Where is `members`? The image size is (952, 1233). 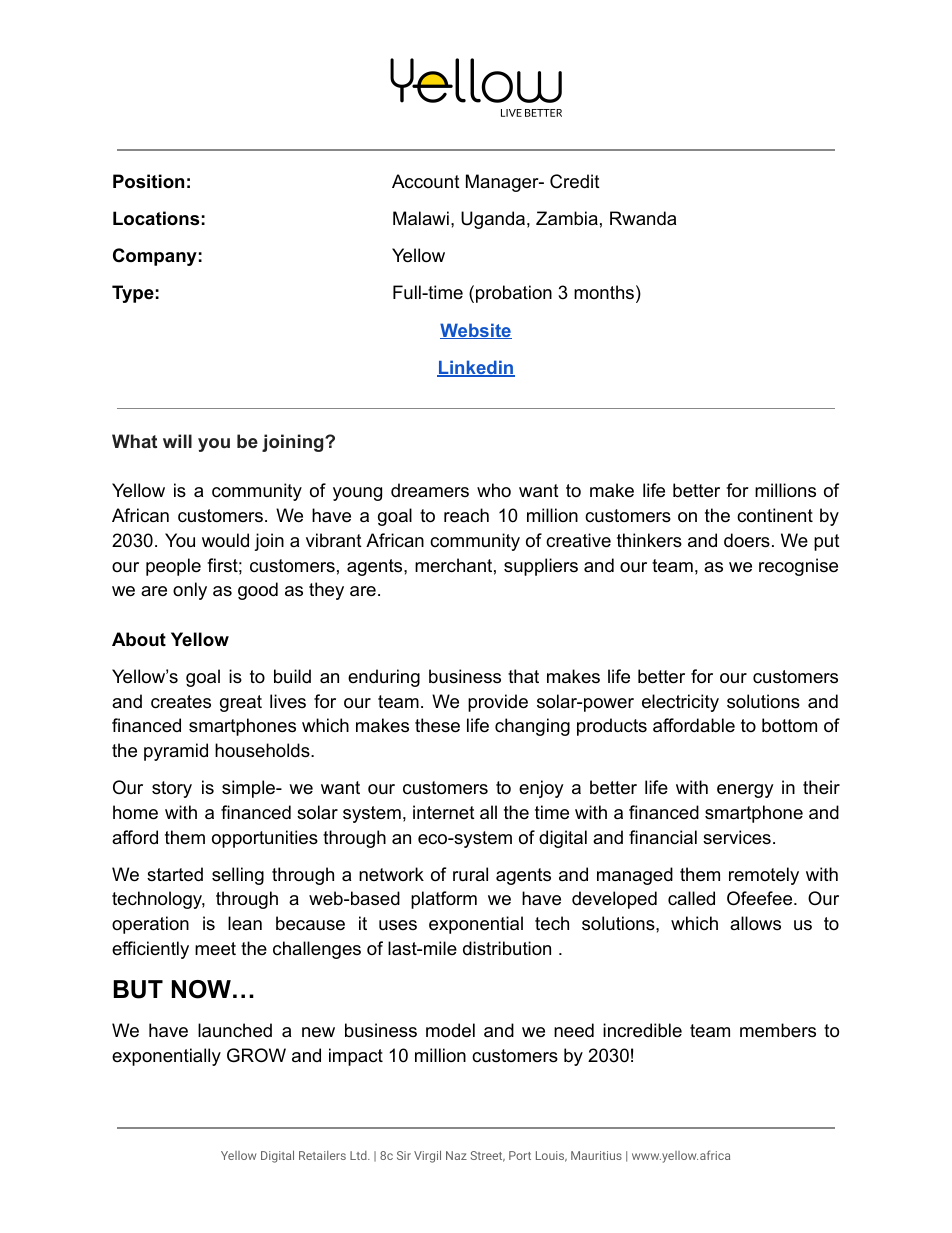
members is located at coordinates (778, 1030).
